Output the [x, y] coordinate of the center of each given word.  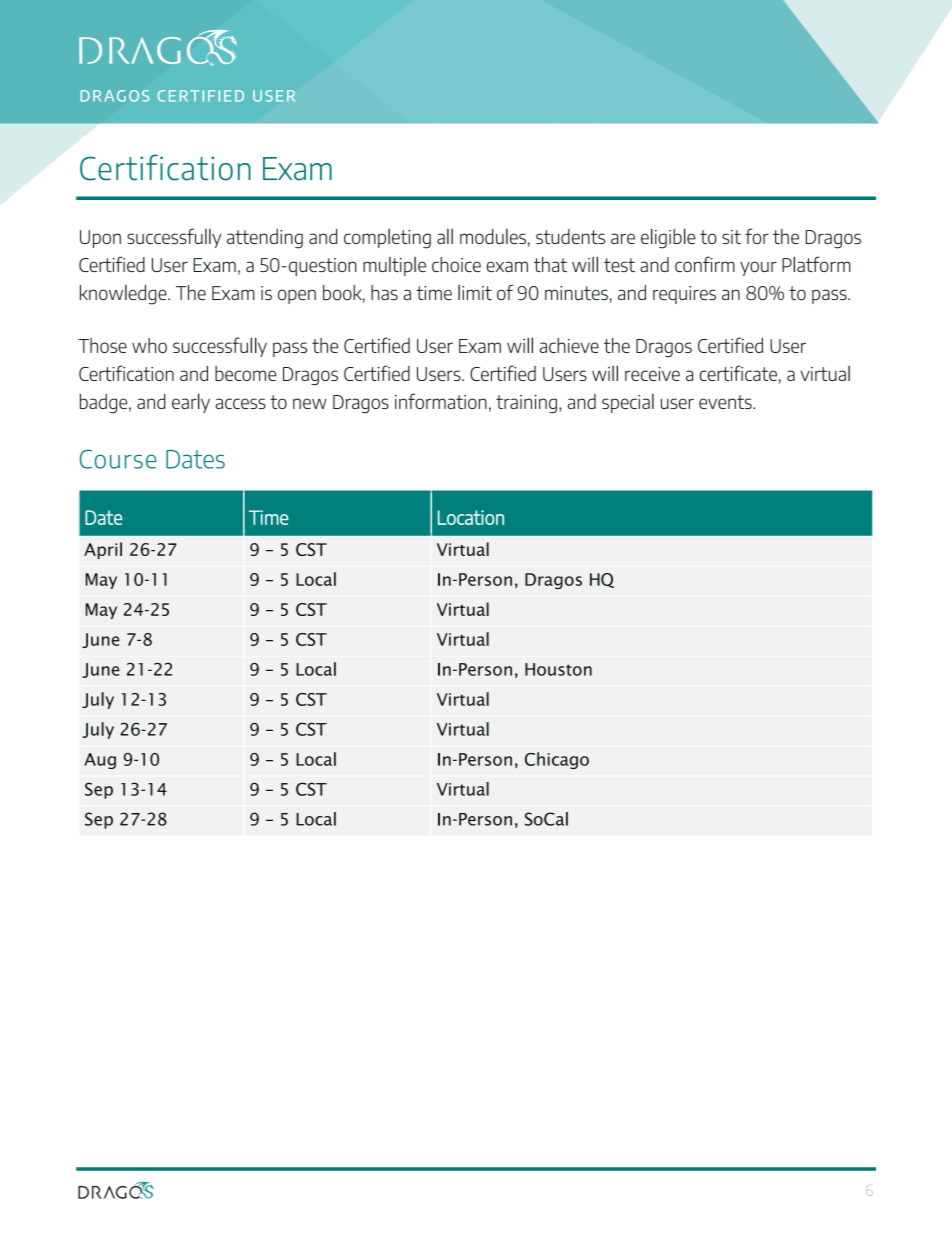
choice [456, 264]
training [526, 404]
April [103, 550]
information [441, 401]
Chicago [557, 760]
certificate [738, 373]
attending [265, 239]
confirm [705, 264]
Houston [558, 669]
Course [118, 459]
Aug [100, 761]
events [726, 402]
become [245, 373]
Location [471, 517]
